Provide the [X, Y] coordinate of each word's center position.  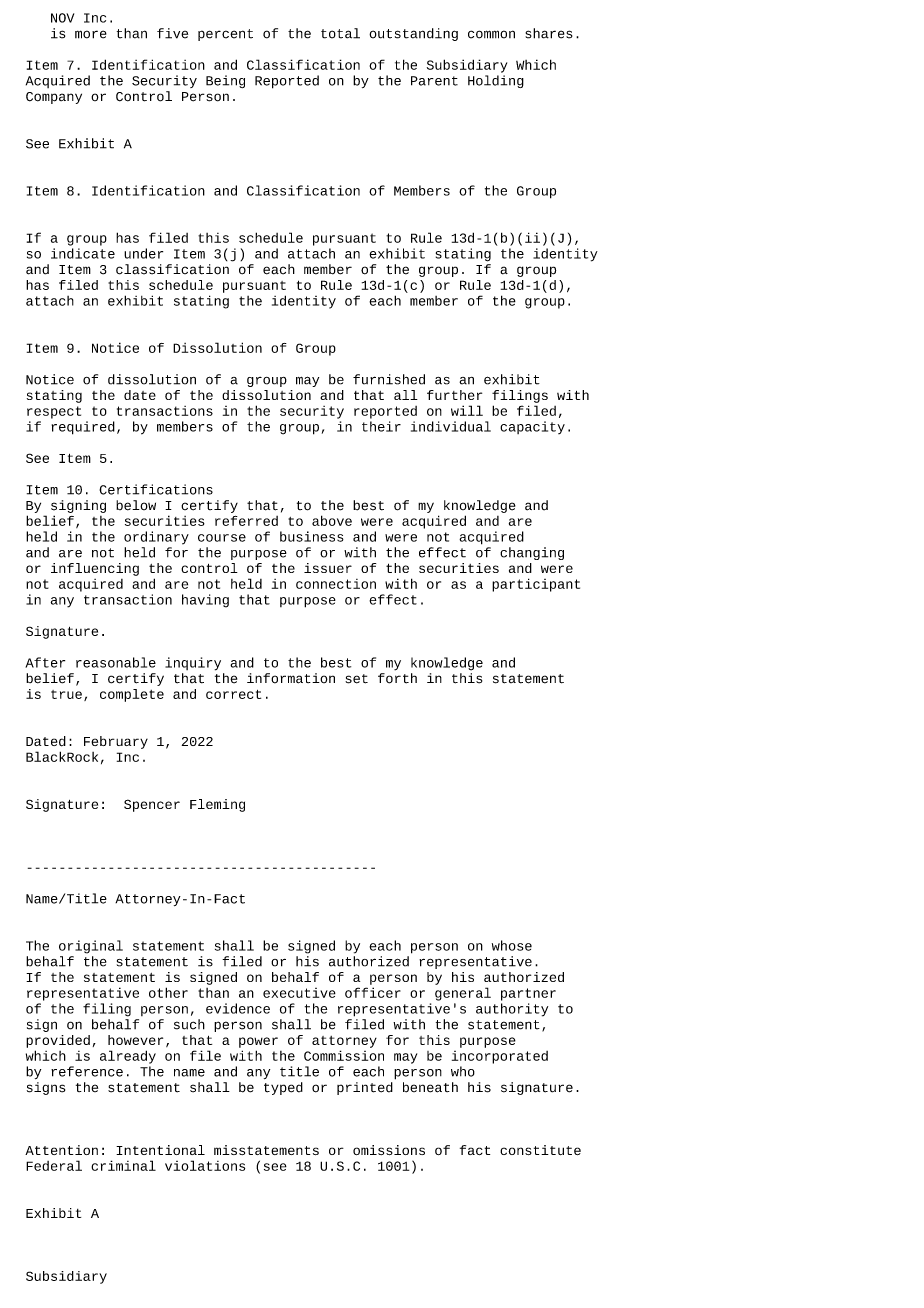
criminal [123, 1165]
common [491, 34]
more [91, 34]
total [340, 33]
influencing [95, 569]
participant [536, 585]
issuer [328, 568]
